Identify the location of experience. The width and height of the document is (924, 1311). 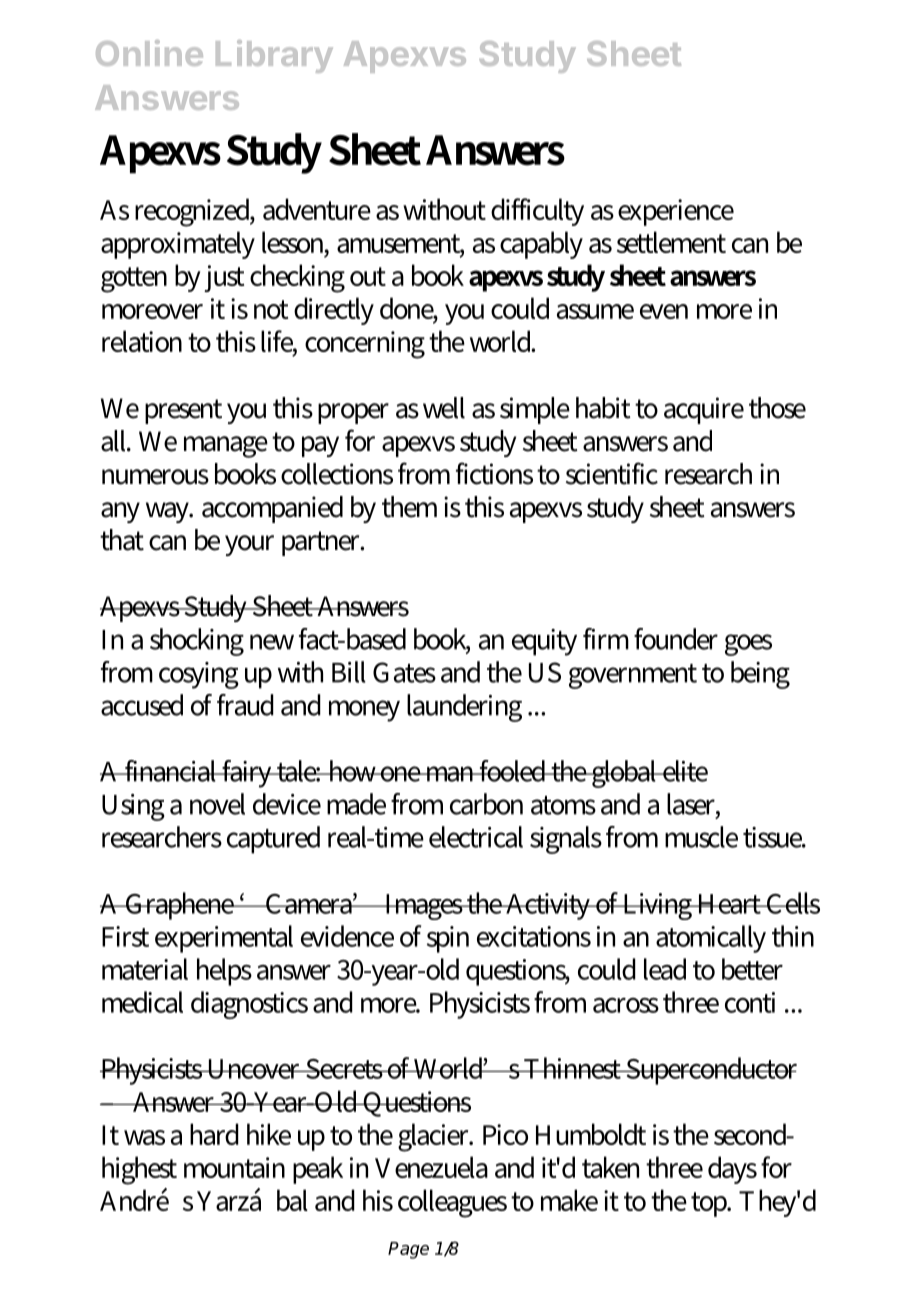
(676, 212).
